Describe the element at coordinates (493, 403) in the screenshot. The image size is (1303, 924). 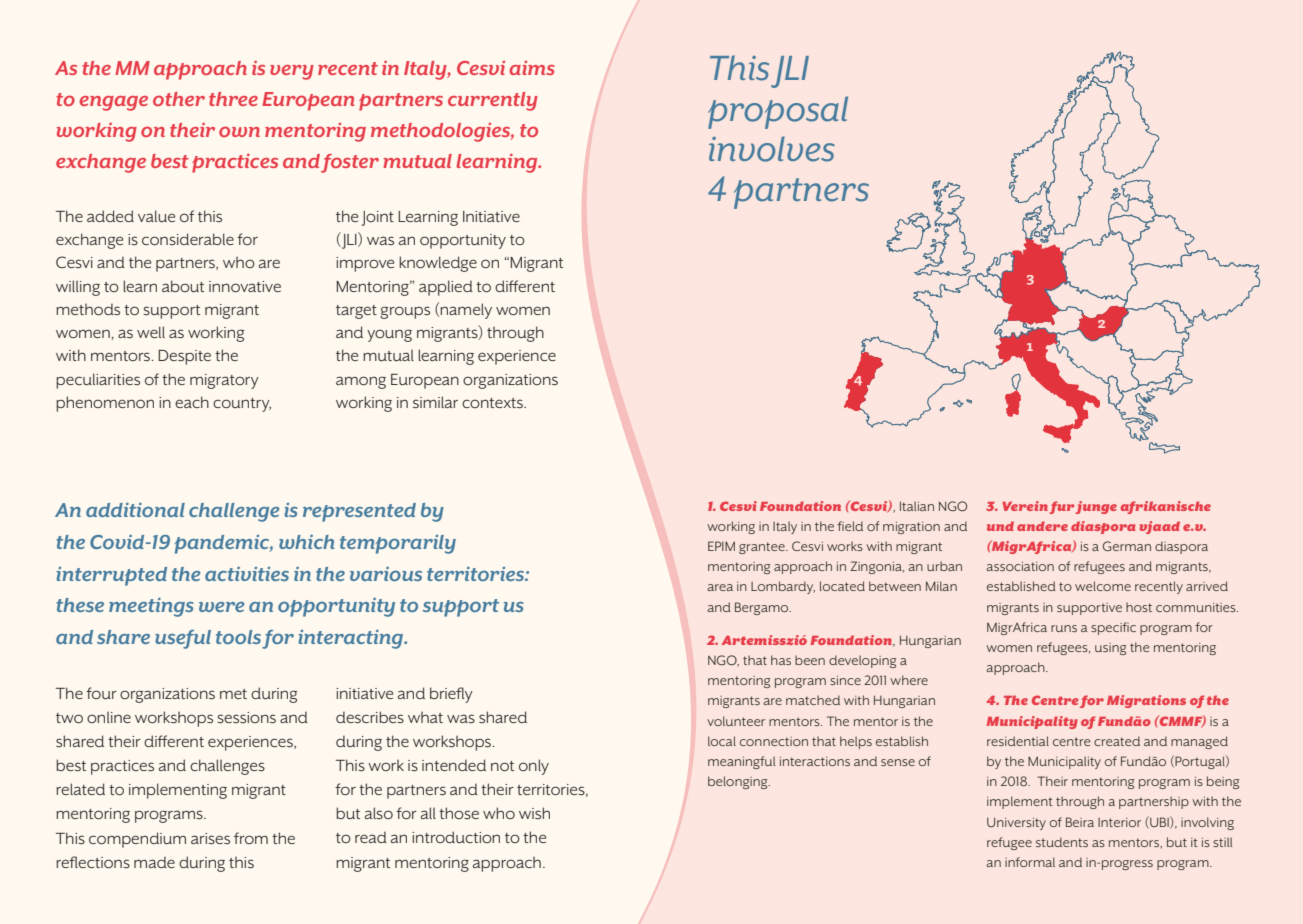
I see `contexts` at that location.
